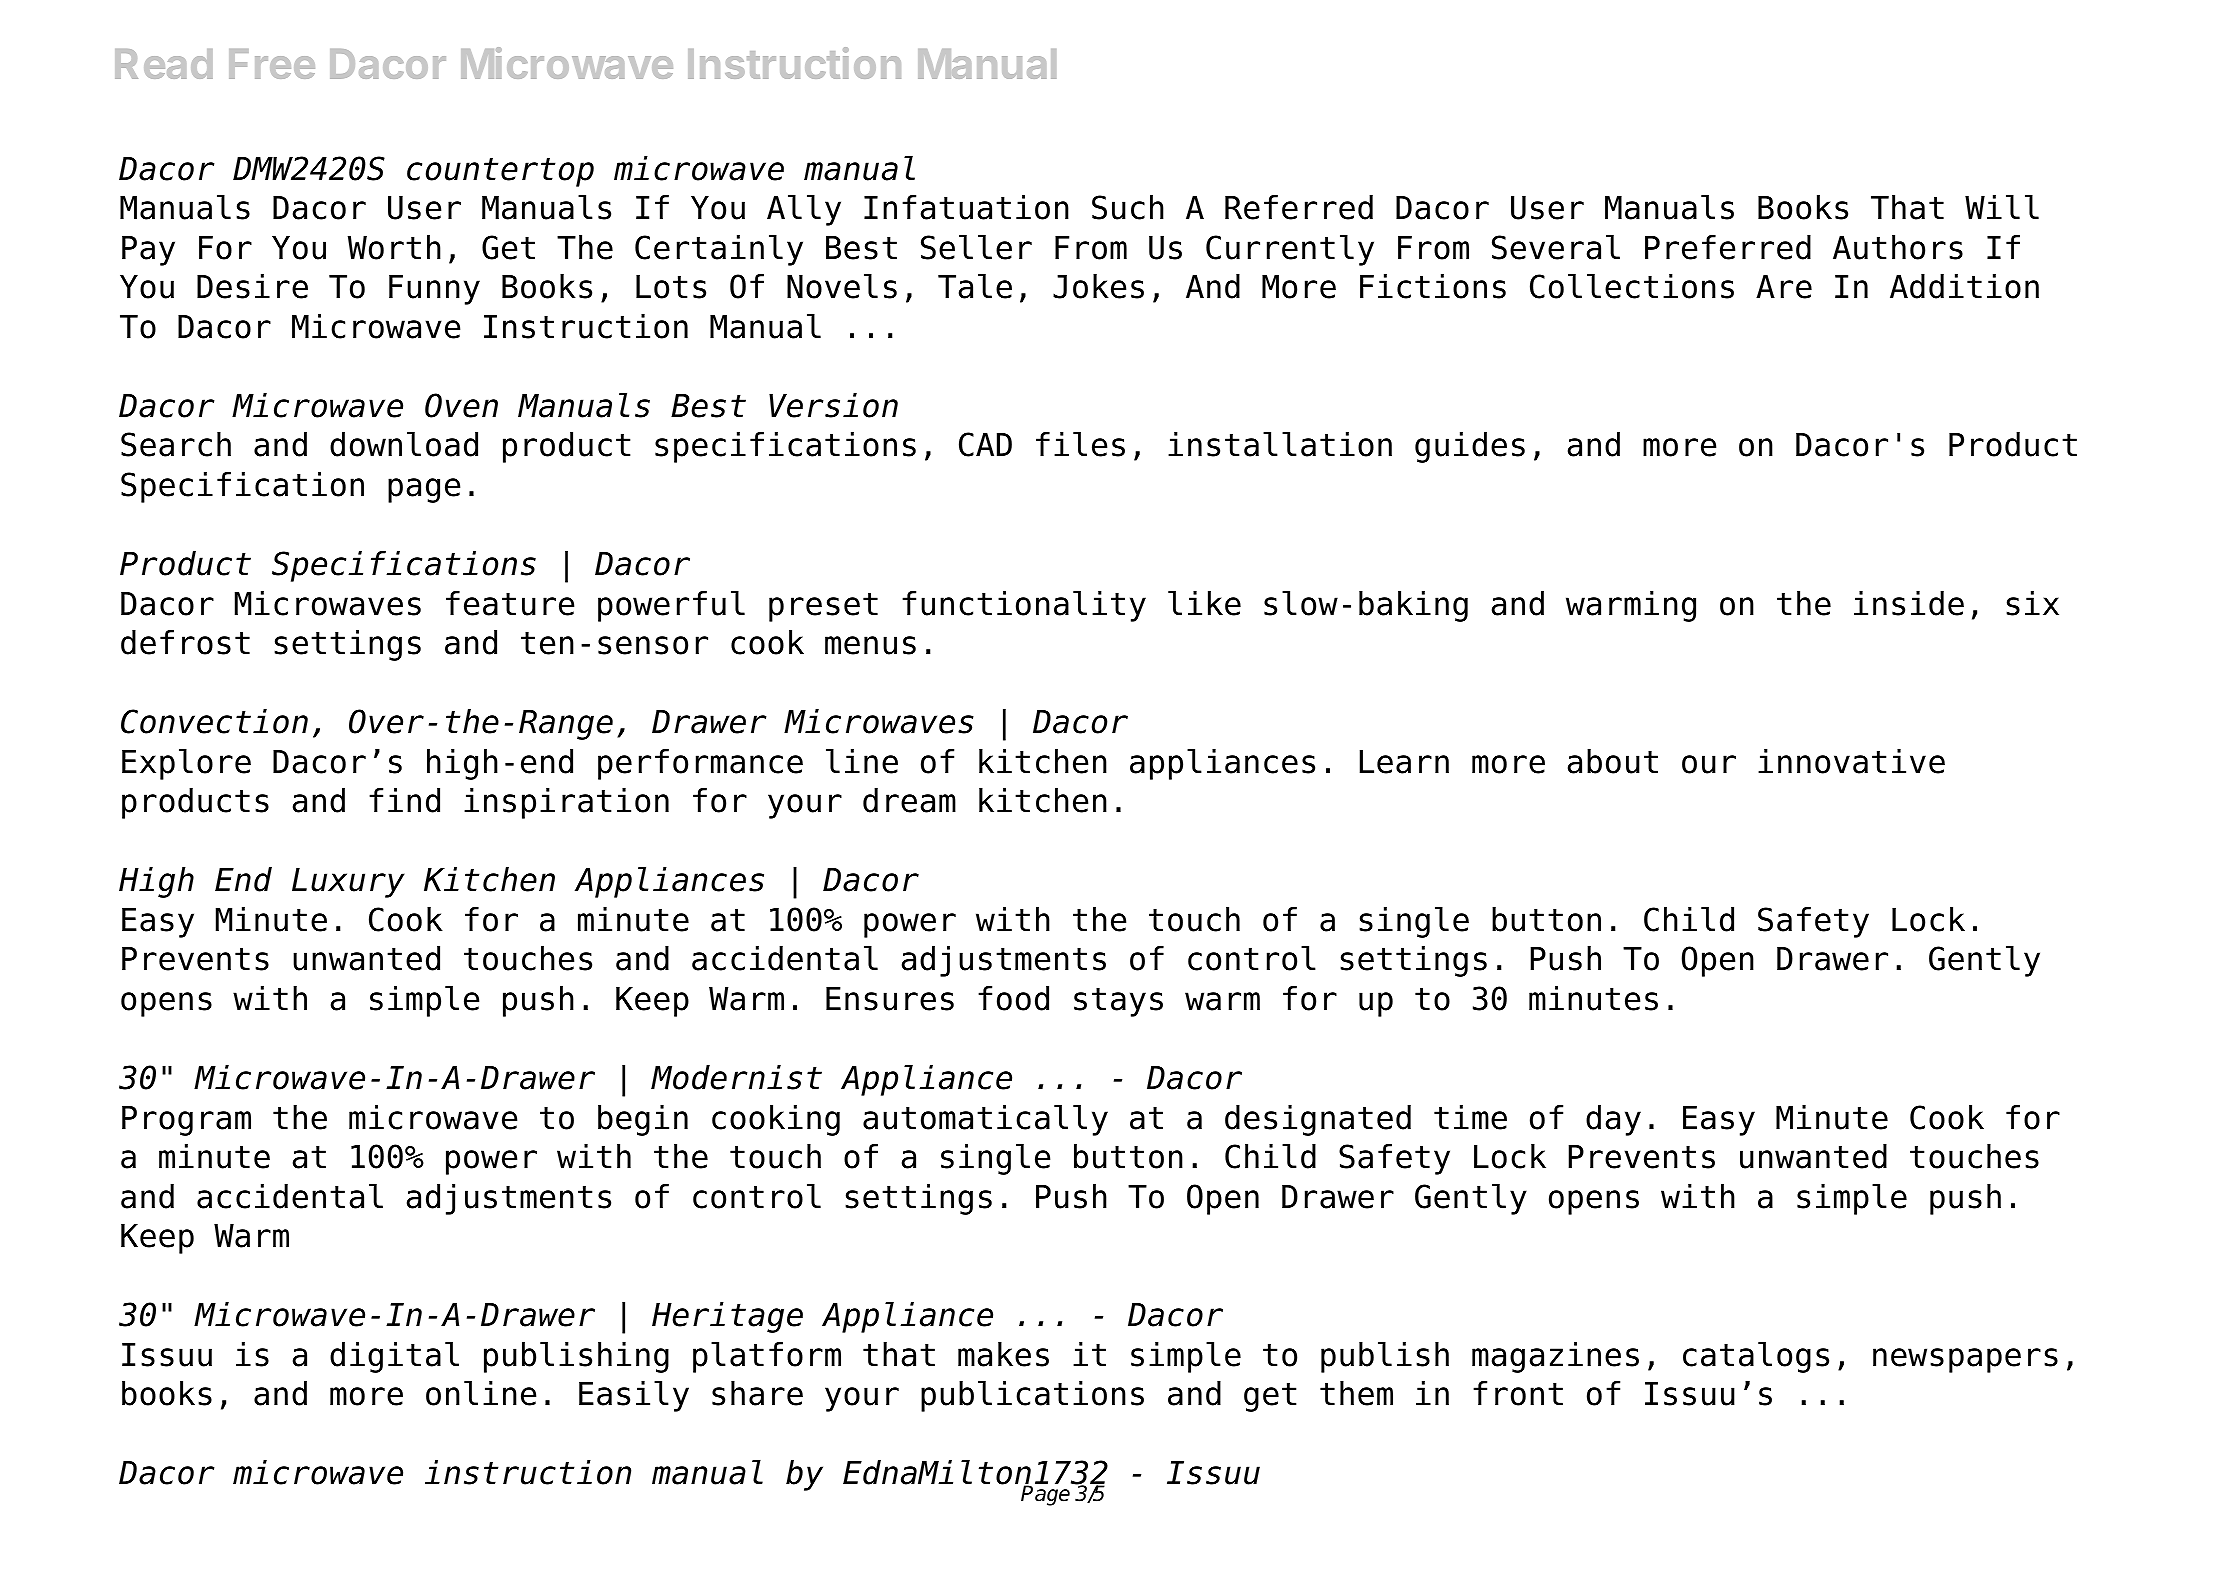  Describe the element at coordinates (394, 1357) in the screenshot. I see `digital` at that location.
